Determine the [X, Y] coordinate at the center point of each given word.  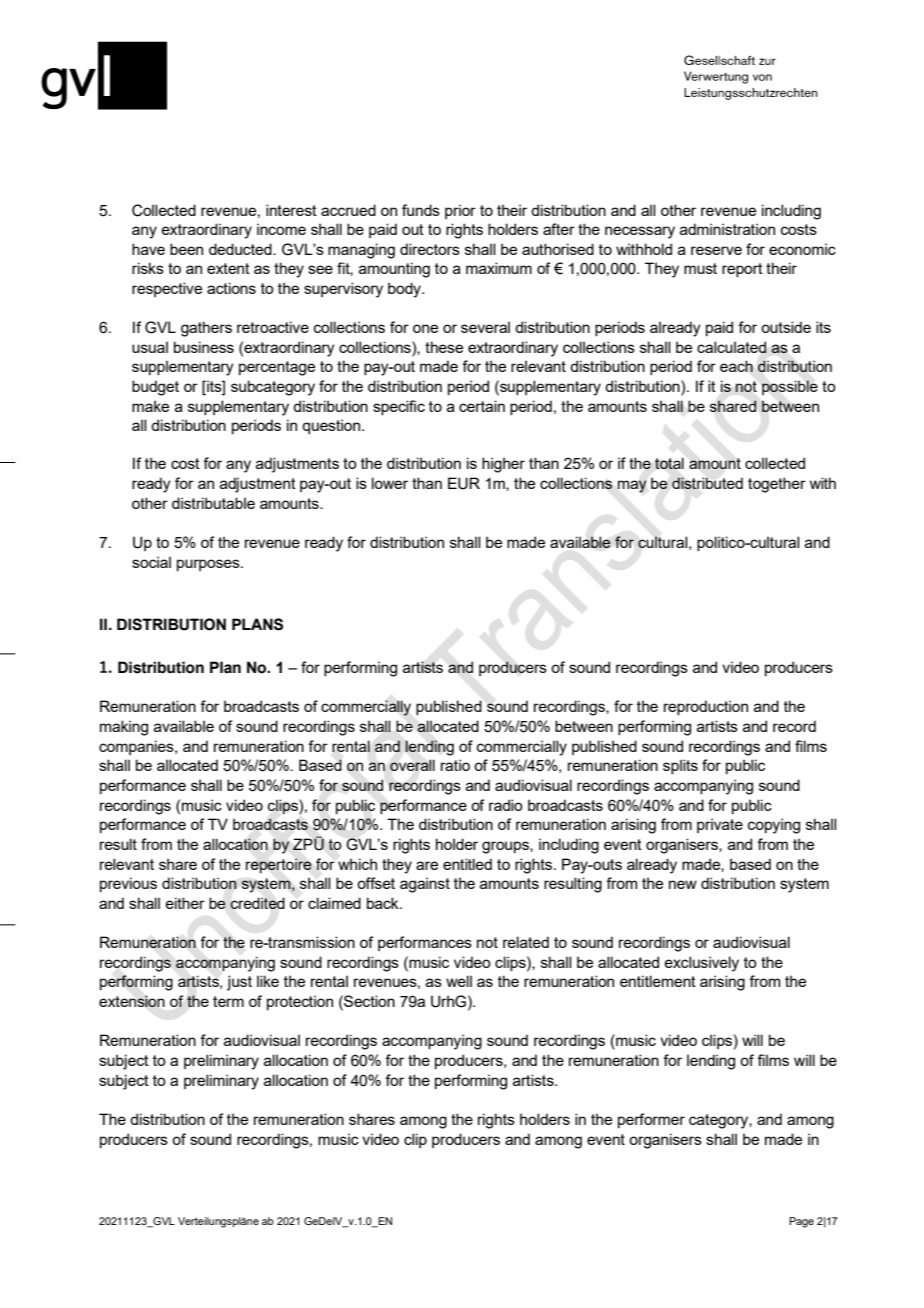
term [228, 1001]
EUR [464, 483]
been [186, 249]
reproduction [706, 707]
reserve [716, 250]
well [459, 981]
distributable [213, 503]
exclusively [702, 964]
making [124, 728]
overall [412, 765]
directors [430, 249]
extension [132, 1001]
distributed [707, 483]
